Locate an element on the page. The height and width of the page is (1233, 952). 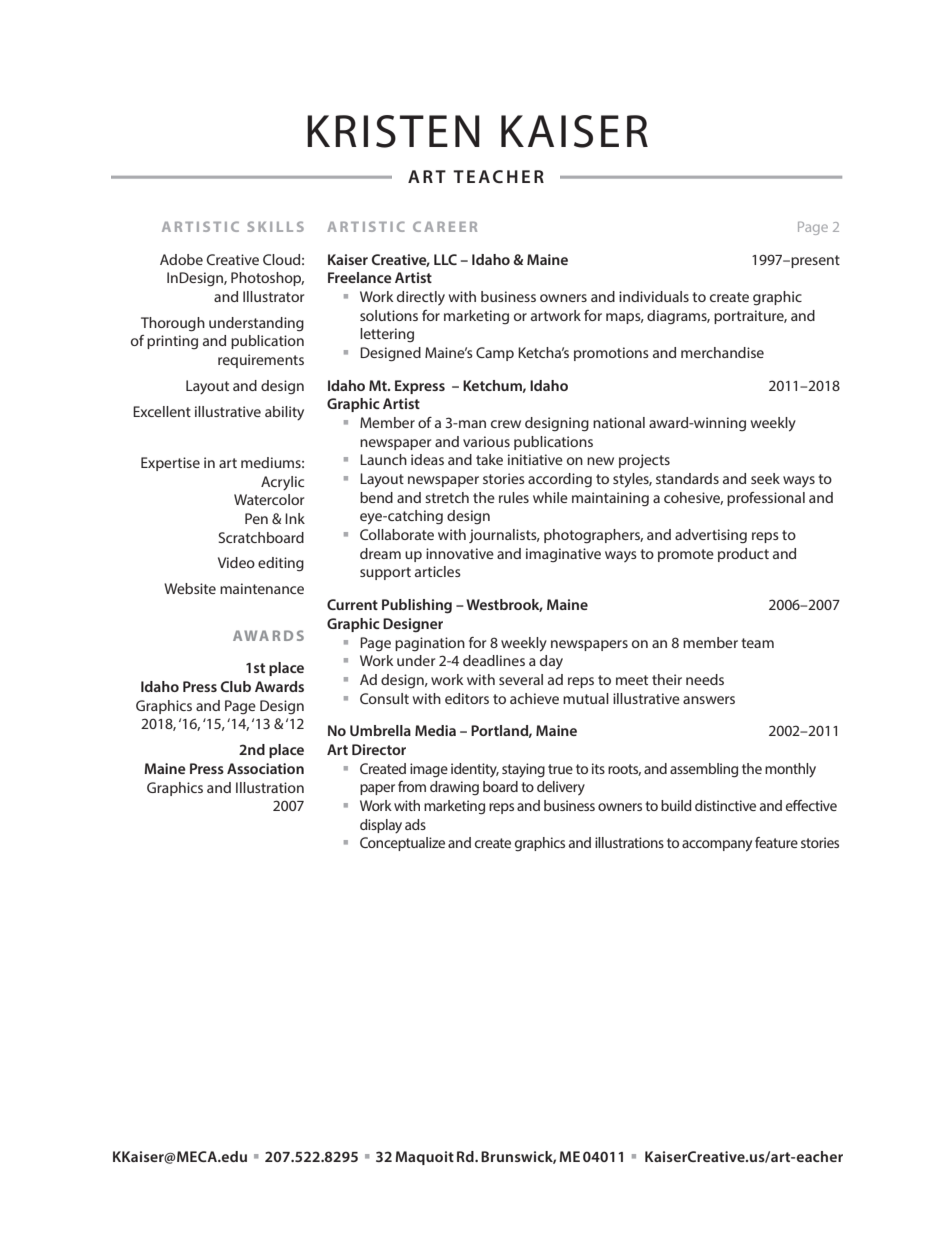
SKILLS is located at coordinates (275, 226).
